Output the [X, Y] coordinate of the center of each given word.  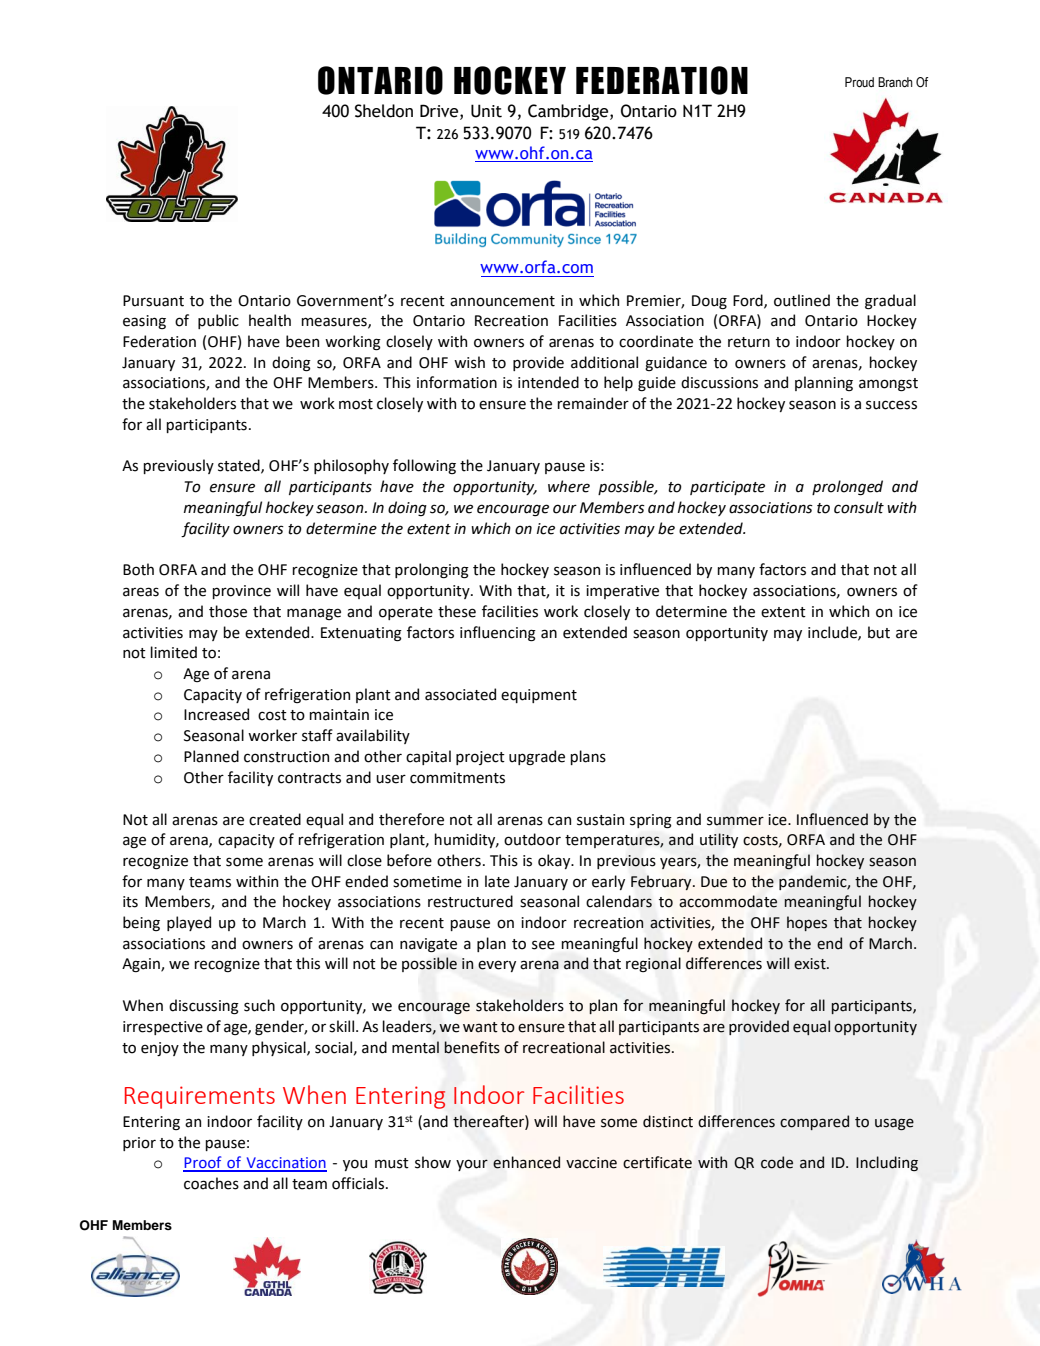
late [497, 881]
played [189, 923]
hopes [807, 923]
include [833, 633]
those [228, 611]
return [749, 342]
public [218, 321]
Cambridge [569, 112]
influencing [498, 634]
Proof [203, 1163]
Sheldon [384, 111]
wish [469, 362]
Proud [859, 82]
